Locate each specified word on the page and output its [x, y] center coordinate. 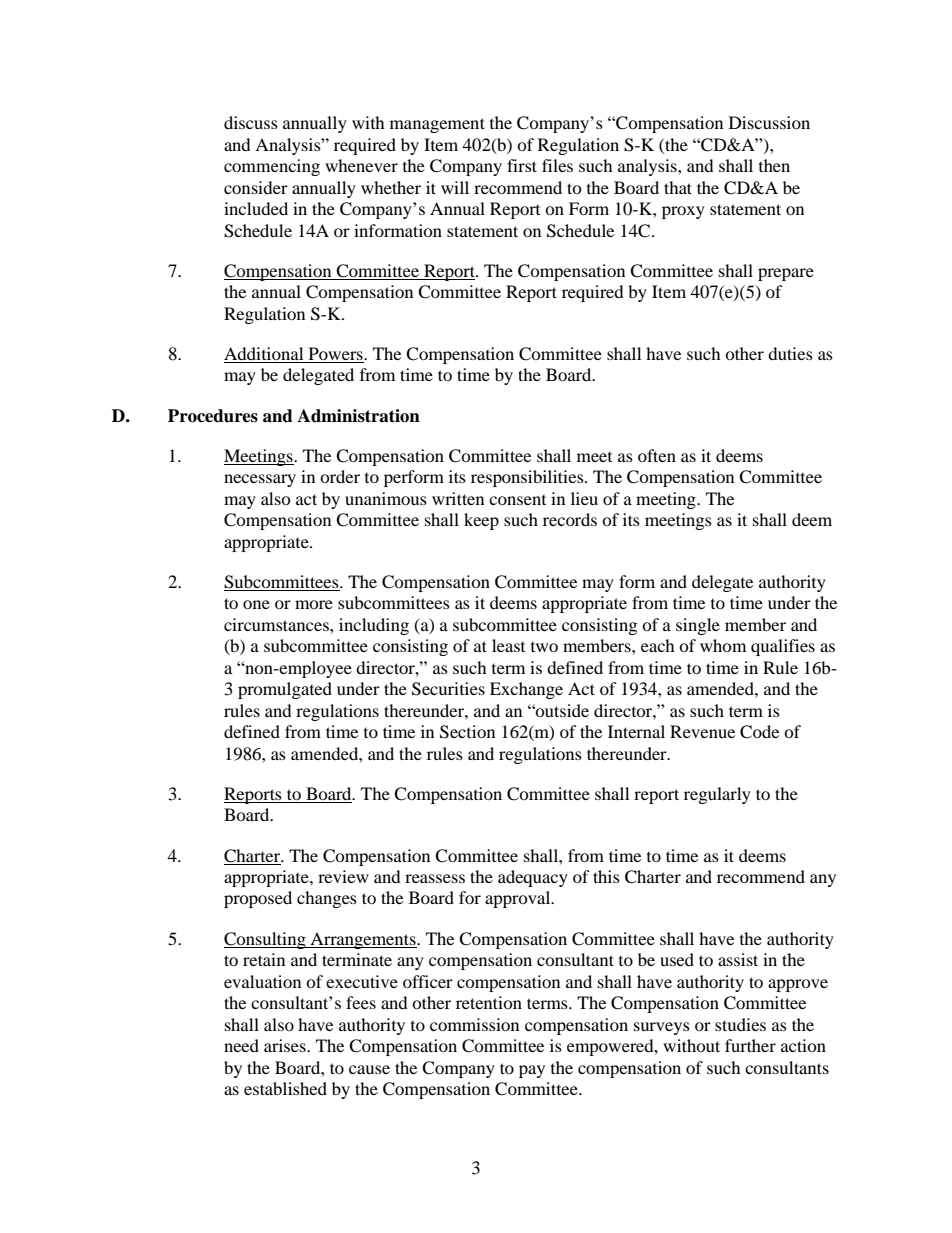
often [657, 455]
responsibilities [528, 478]
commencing [272, 167]
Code [759, 732]
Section [467, 732]
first [522, 165]
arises [286, 1045]
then [774, 165]
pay [532, 1071]
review [343, 876]
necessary [260, 480]
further [750, 1045]
